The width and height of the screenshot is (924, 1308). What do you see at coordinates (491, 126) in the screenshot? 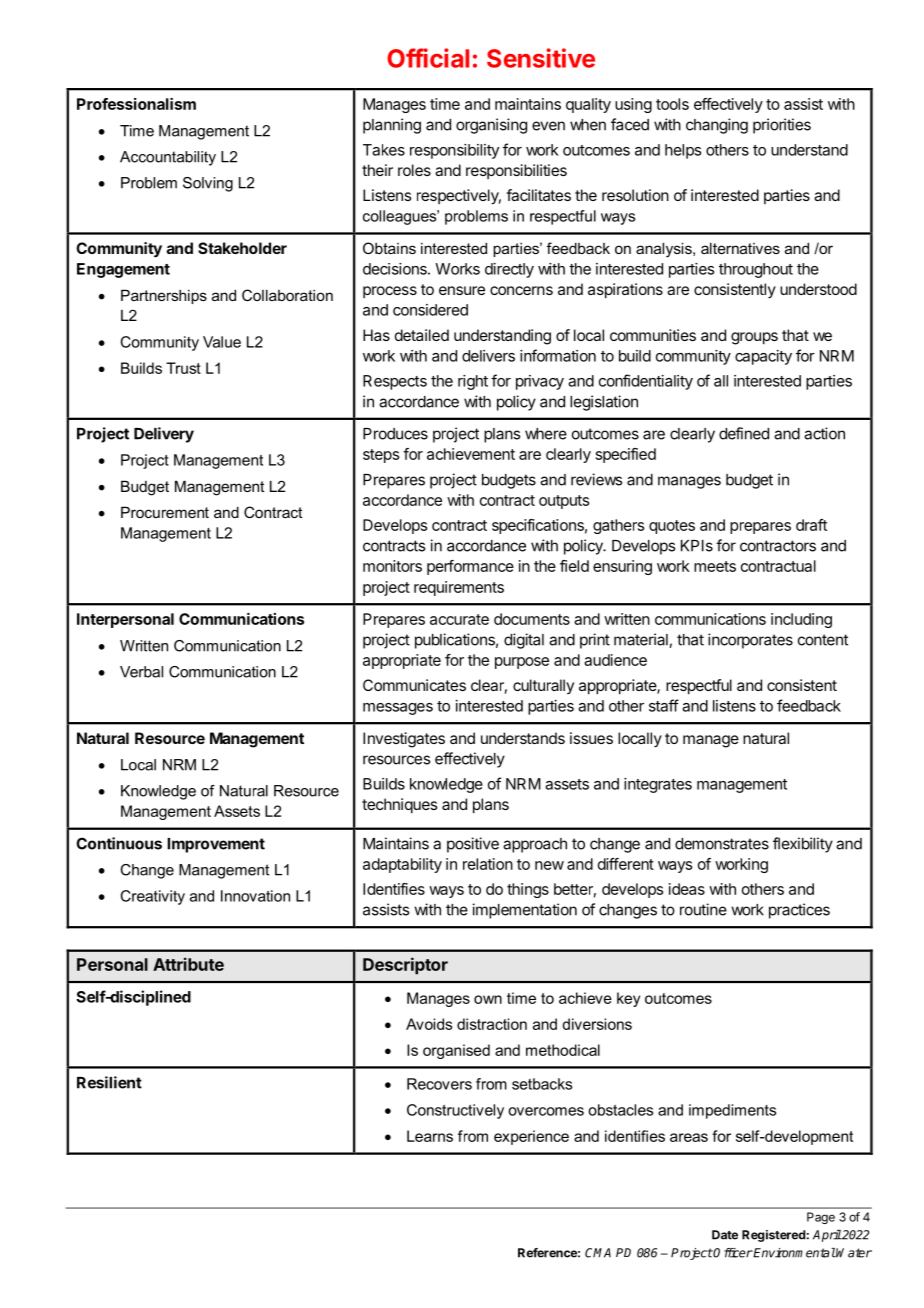
I see `organising` at bounding box center [491, 126].
